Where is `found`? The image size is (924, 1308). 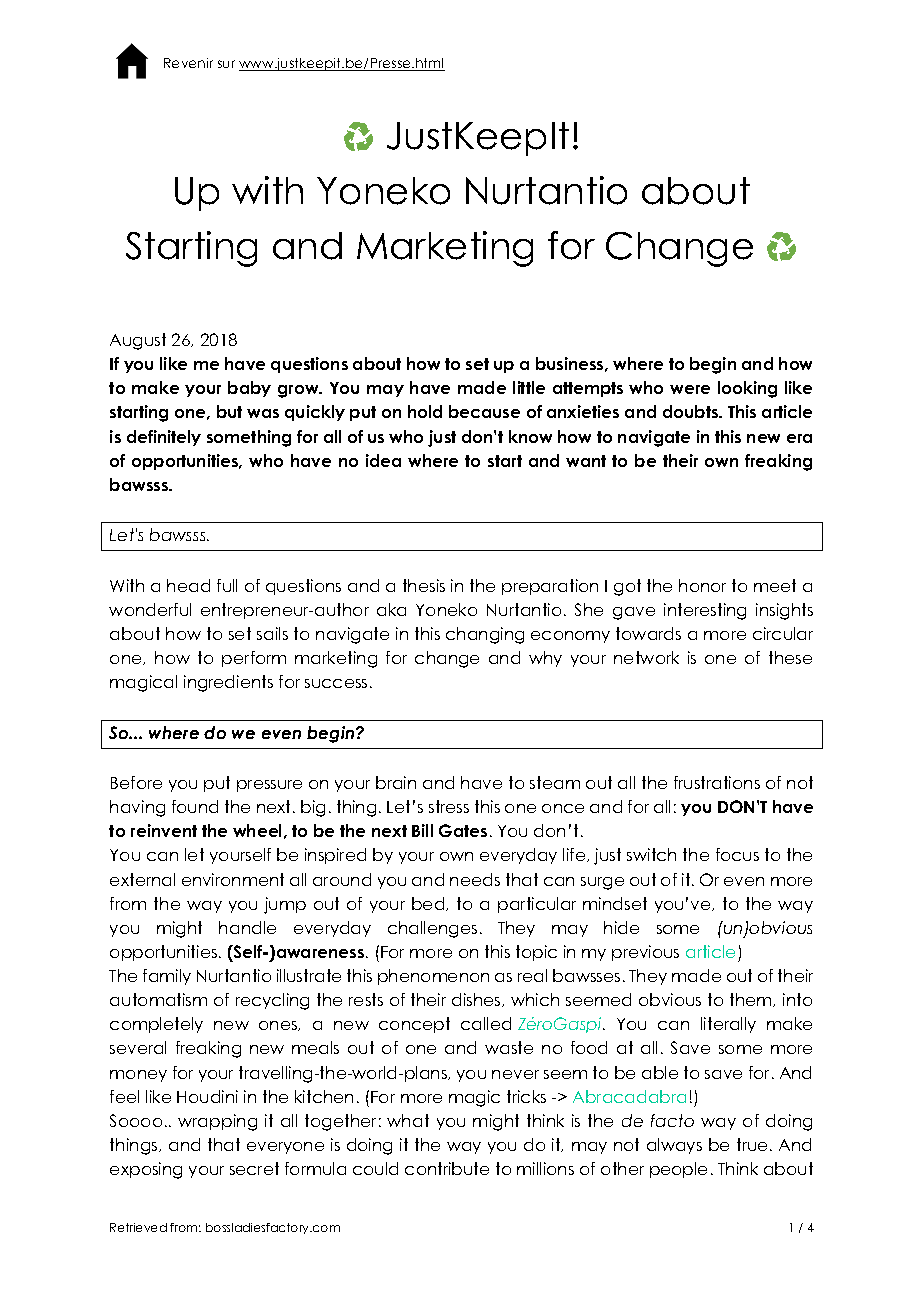 found is located at coordinates (195, 806).
